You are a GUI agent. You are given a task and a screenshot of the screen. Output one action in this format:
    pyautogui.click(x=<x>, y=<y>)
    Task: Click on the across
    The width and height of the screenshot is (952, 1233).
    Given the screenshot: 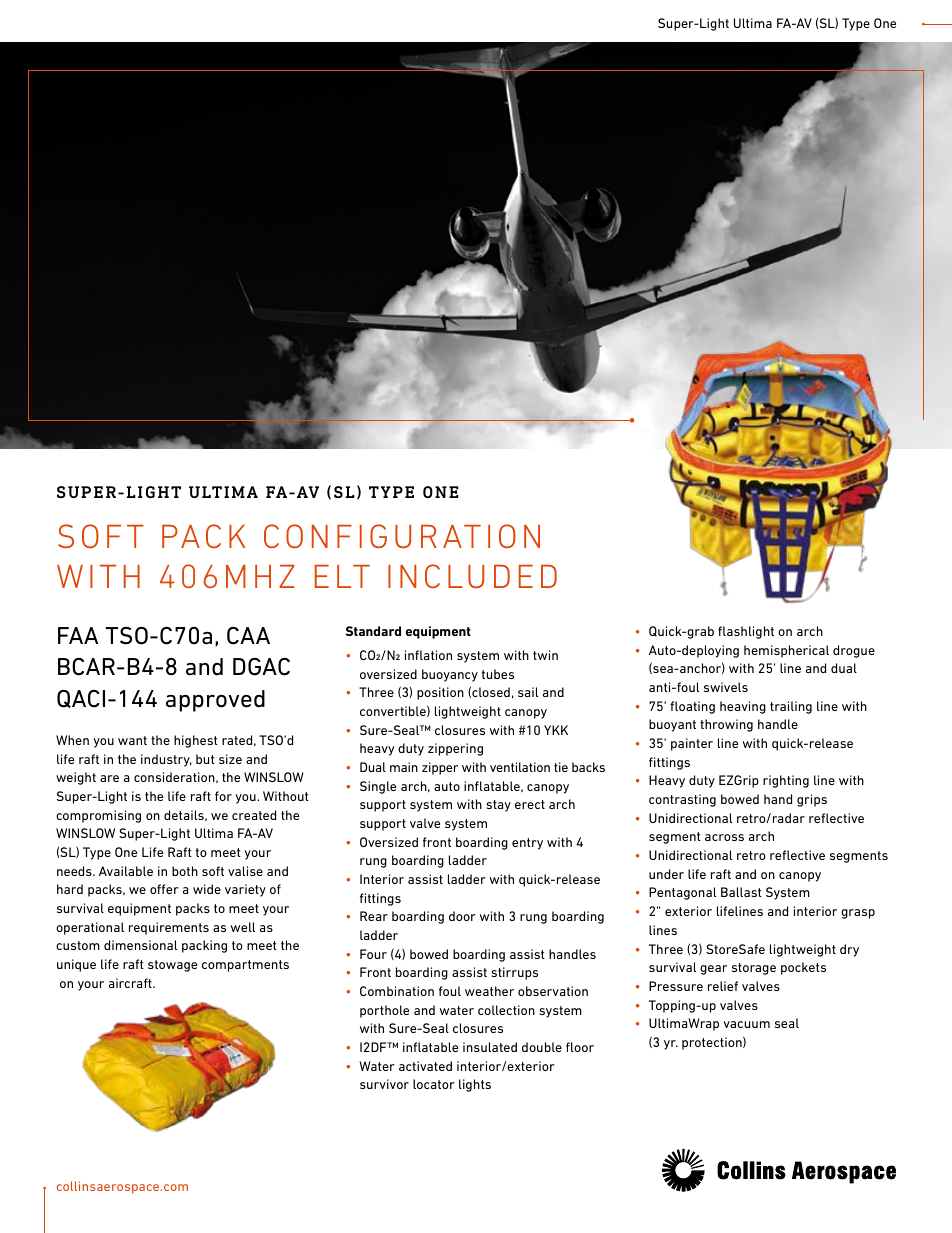 What is the action you would take?
    pyautogui.click(x=724, y=837)
